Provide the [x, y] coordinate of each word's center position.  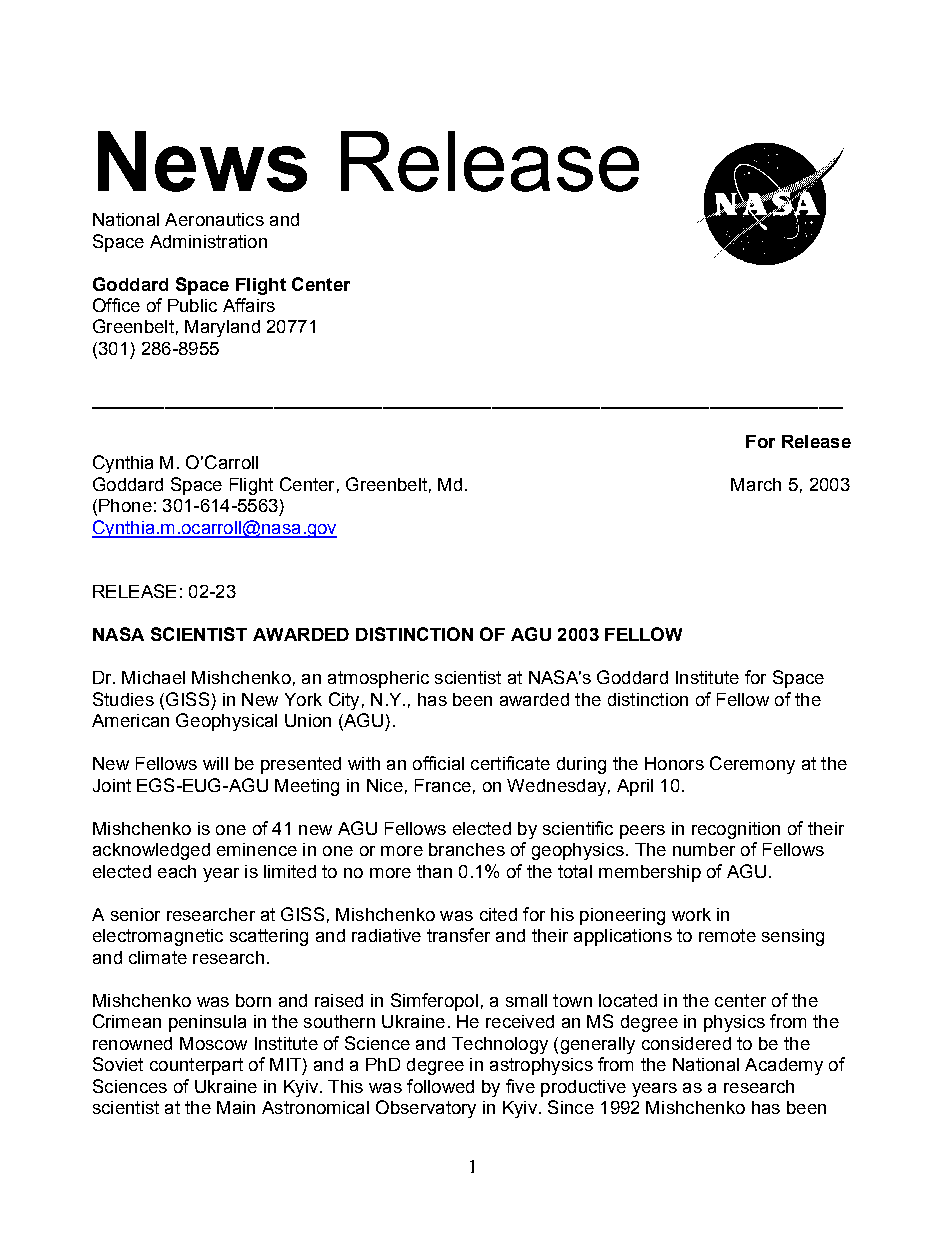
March [756, 484]
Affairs [249, 305]
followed [440, 1086]
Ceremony [752, 765]
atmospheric [378, 679]
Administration [208, 241]
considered [686, 1043]
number [704, 849]
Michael [153, 677]
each [177, 871]
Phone [125, 505]
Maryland [222, 328]
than [434, 871]
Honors [674, 763]
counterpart [196, 1066]
